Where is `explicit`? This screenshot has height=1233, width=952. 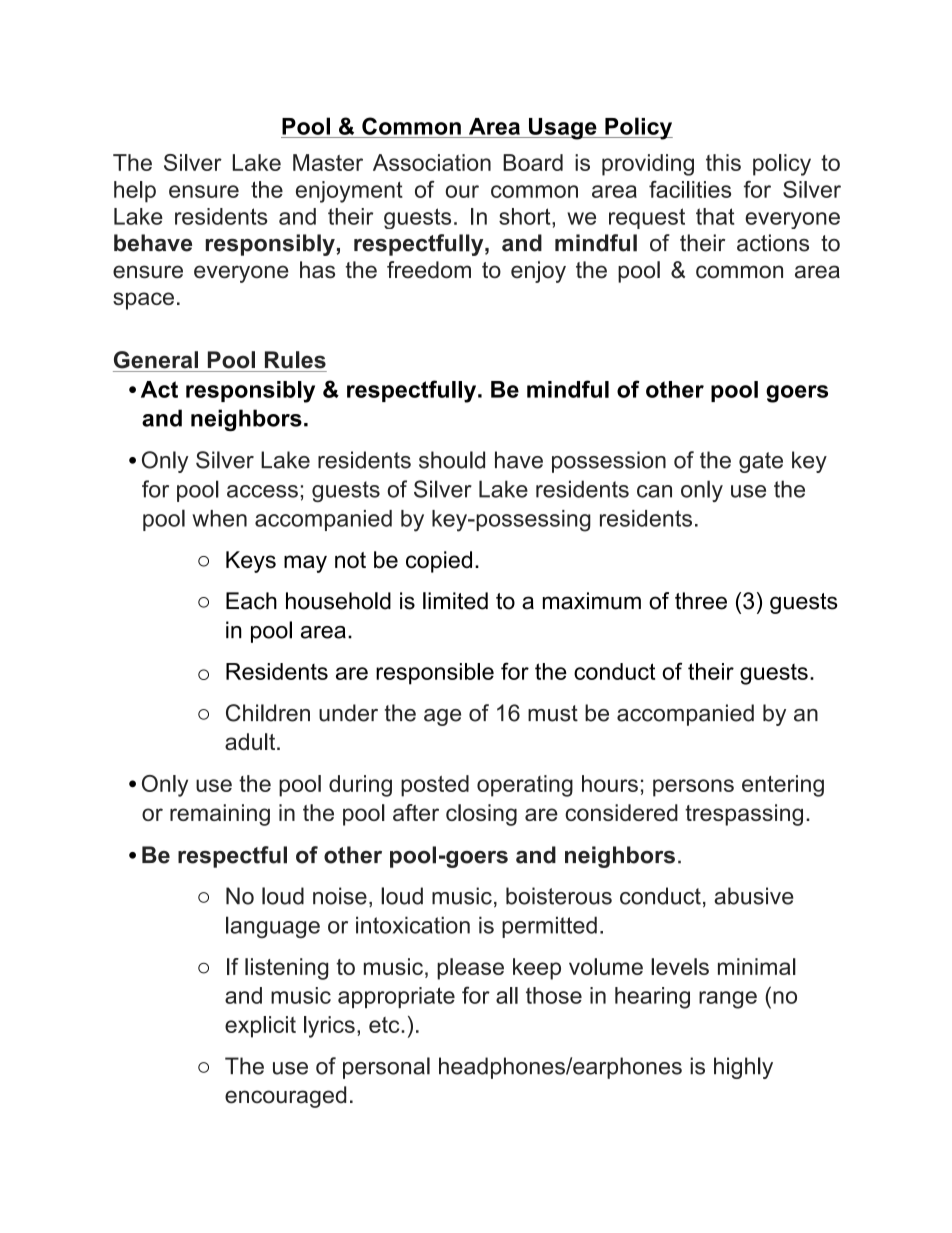
explicit is located at coordinates (260, 1027).
